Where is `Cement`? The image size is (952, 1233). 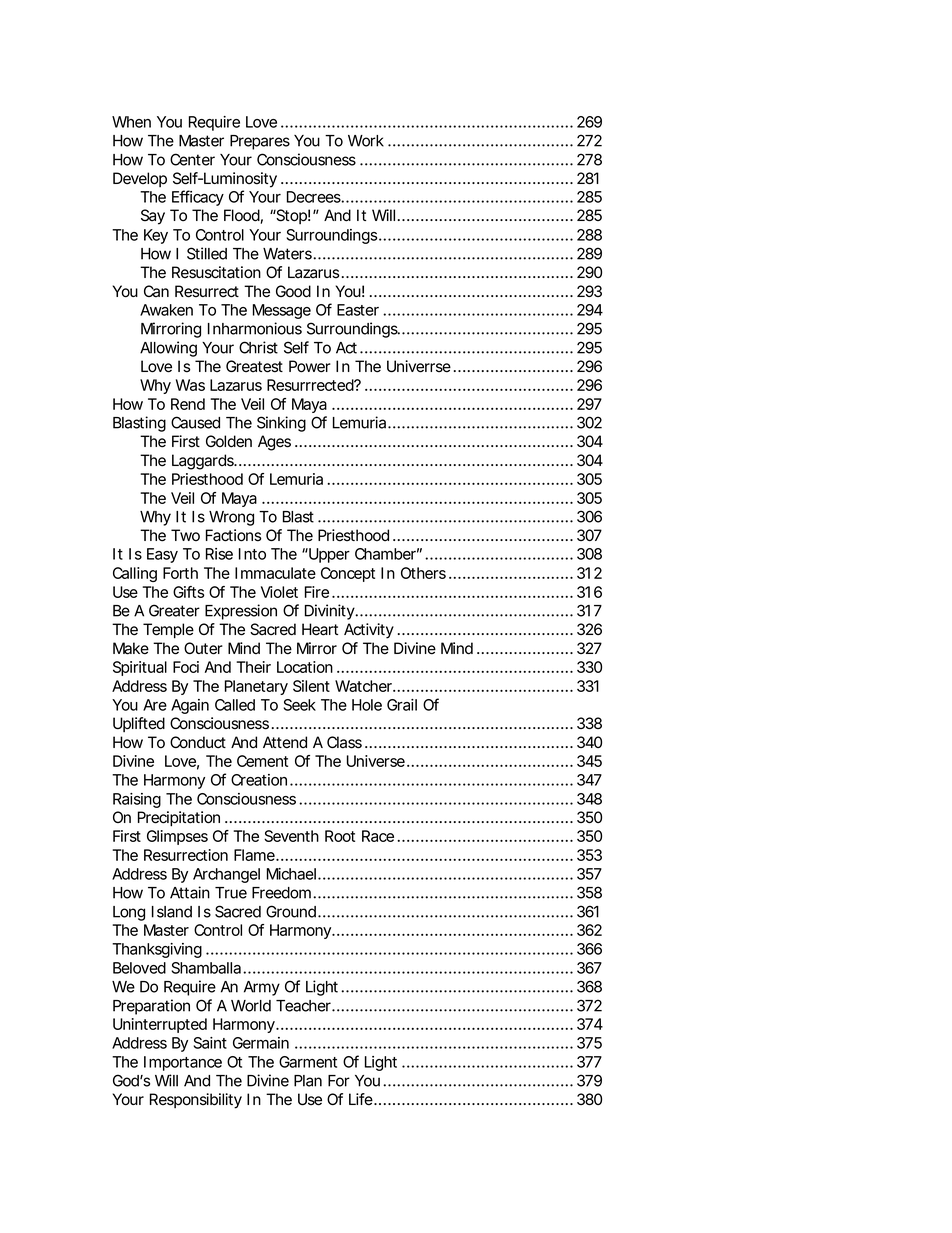 Cement is located at coordinates (262, 761).
